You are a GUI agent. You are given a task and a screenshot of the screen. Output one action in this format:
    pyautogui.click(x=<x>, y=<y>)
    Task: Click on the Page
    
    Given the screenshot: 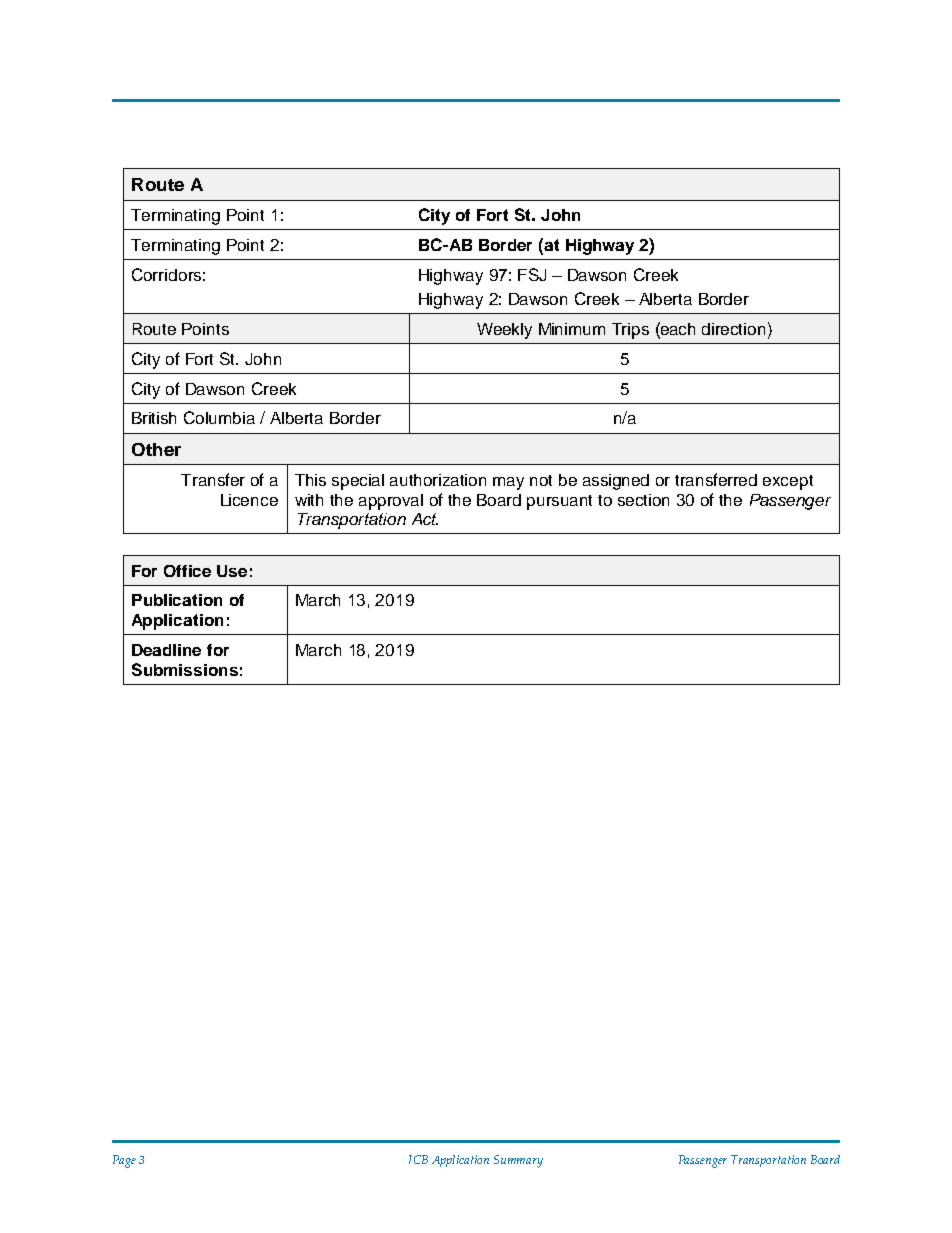 What is the action you would take?
    pyautogui.click(x=124, y=1161)
